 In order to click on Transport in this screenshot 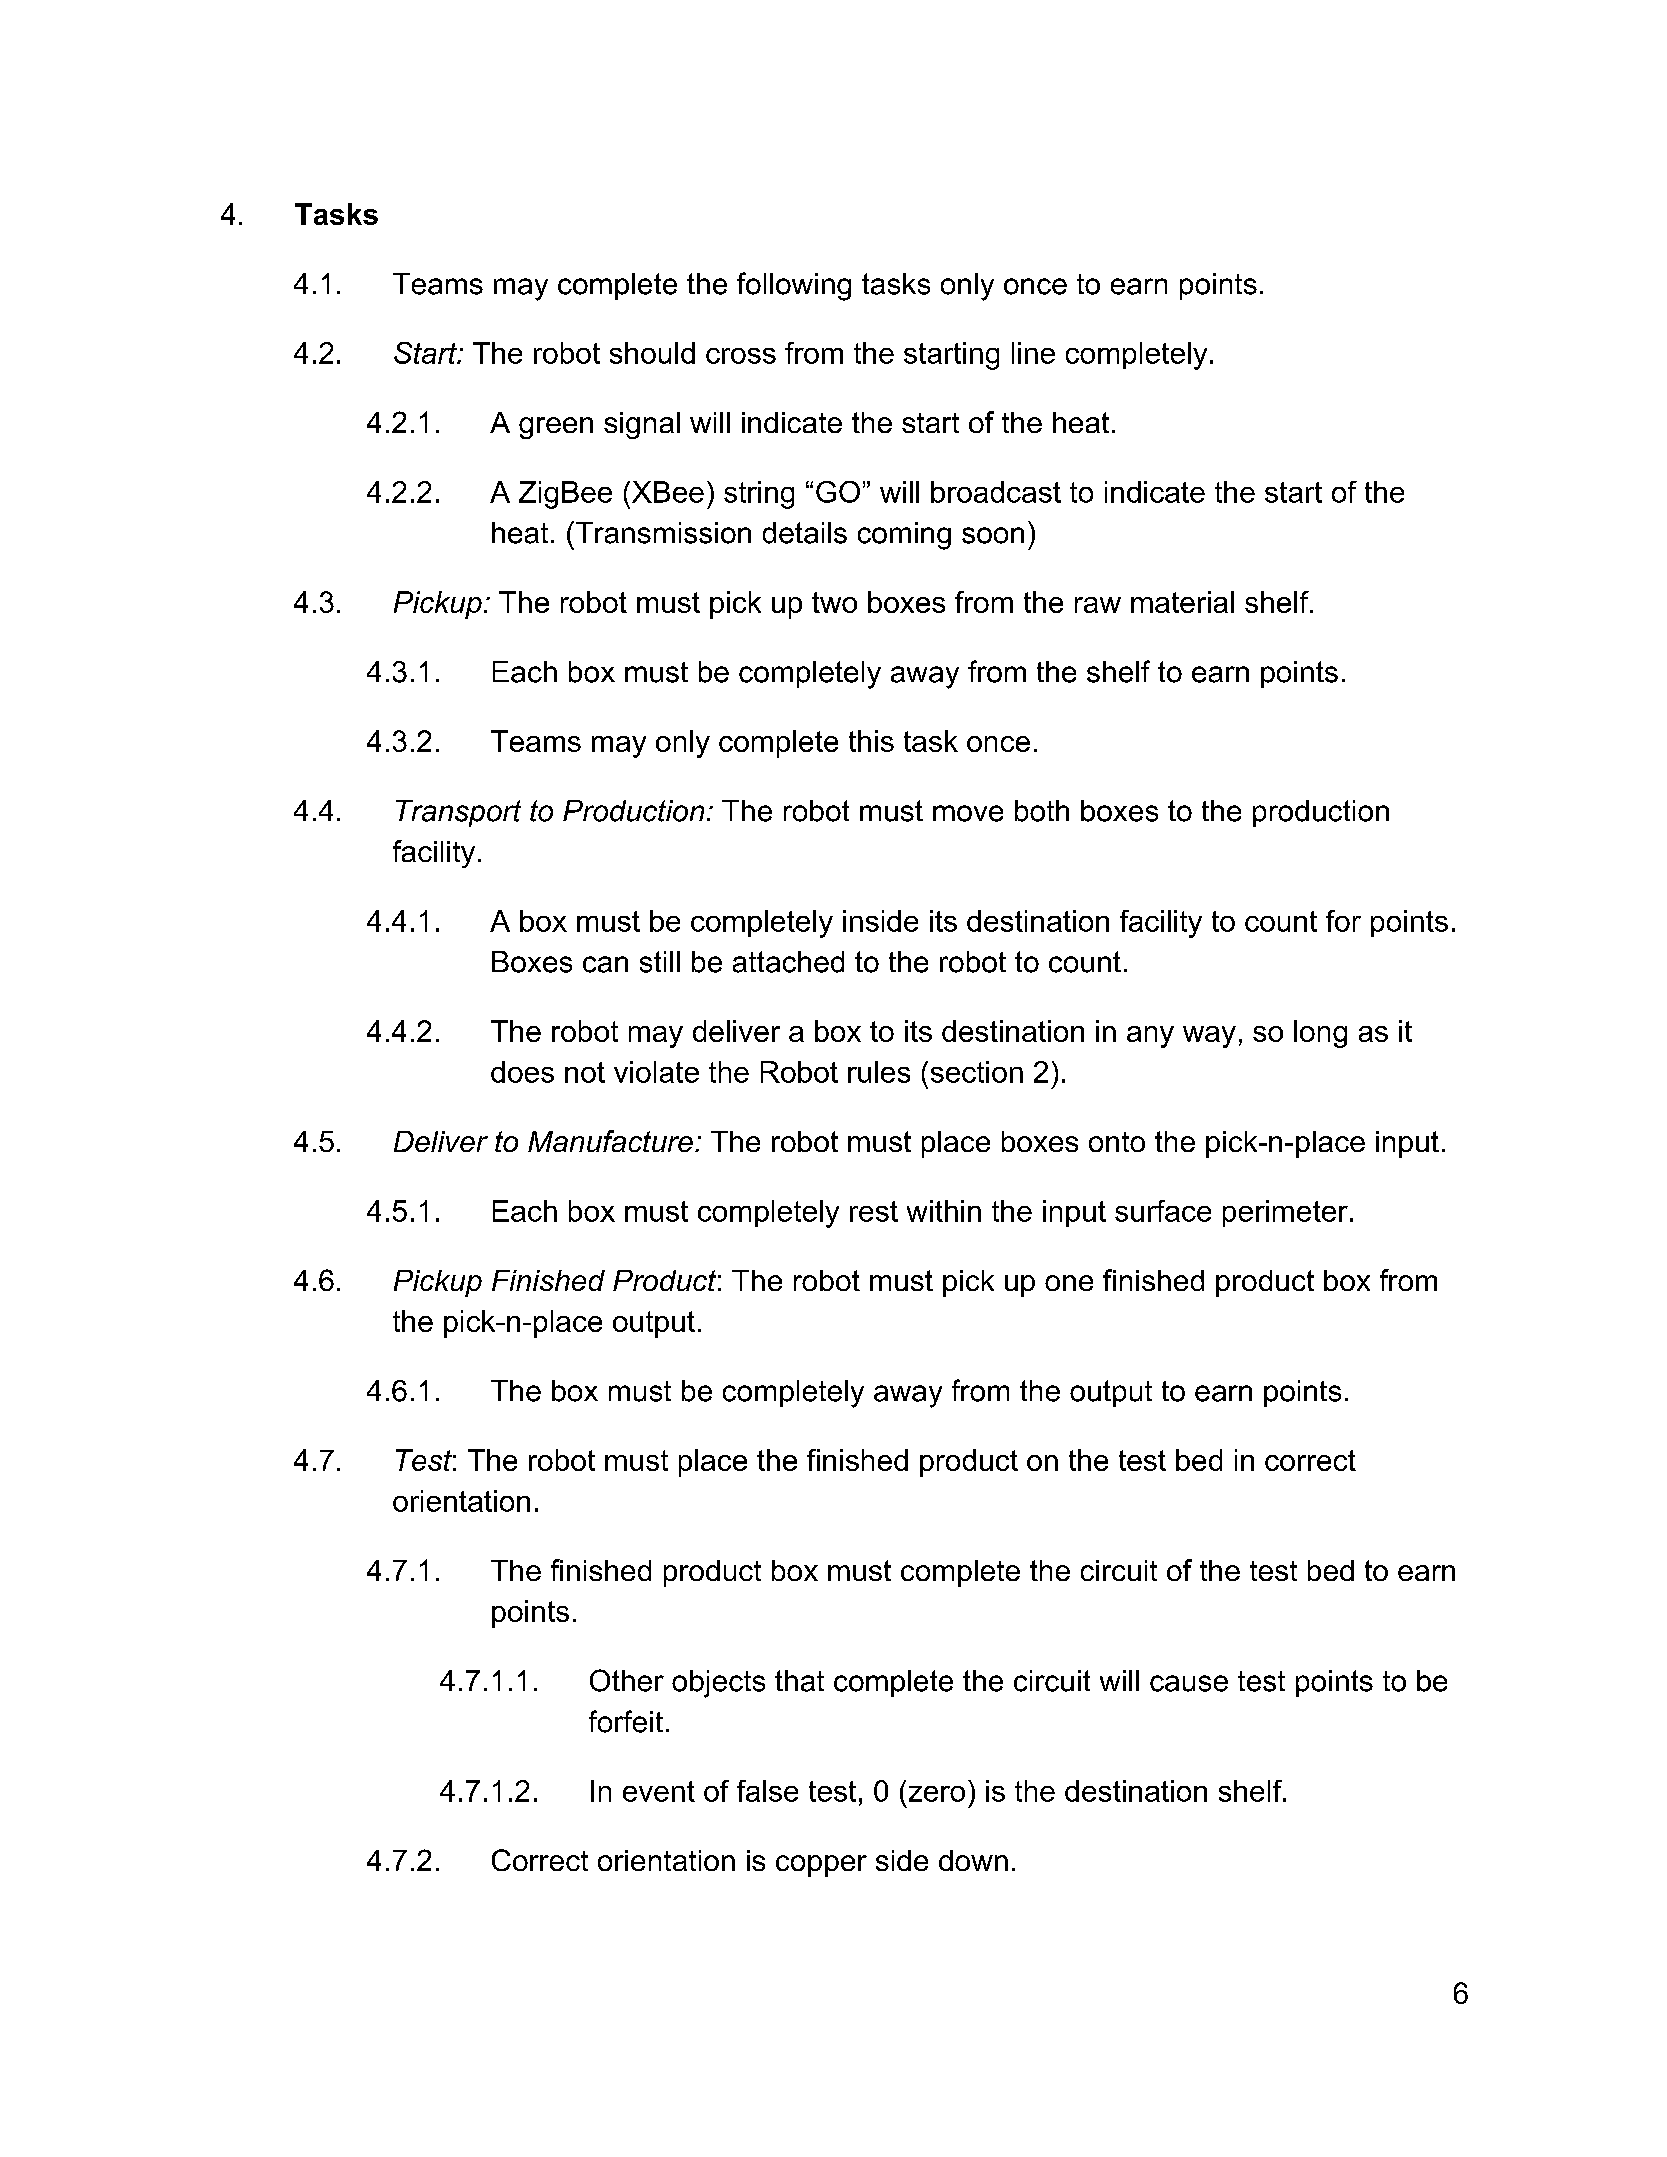, I will do `click(458, 813)`.
